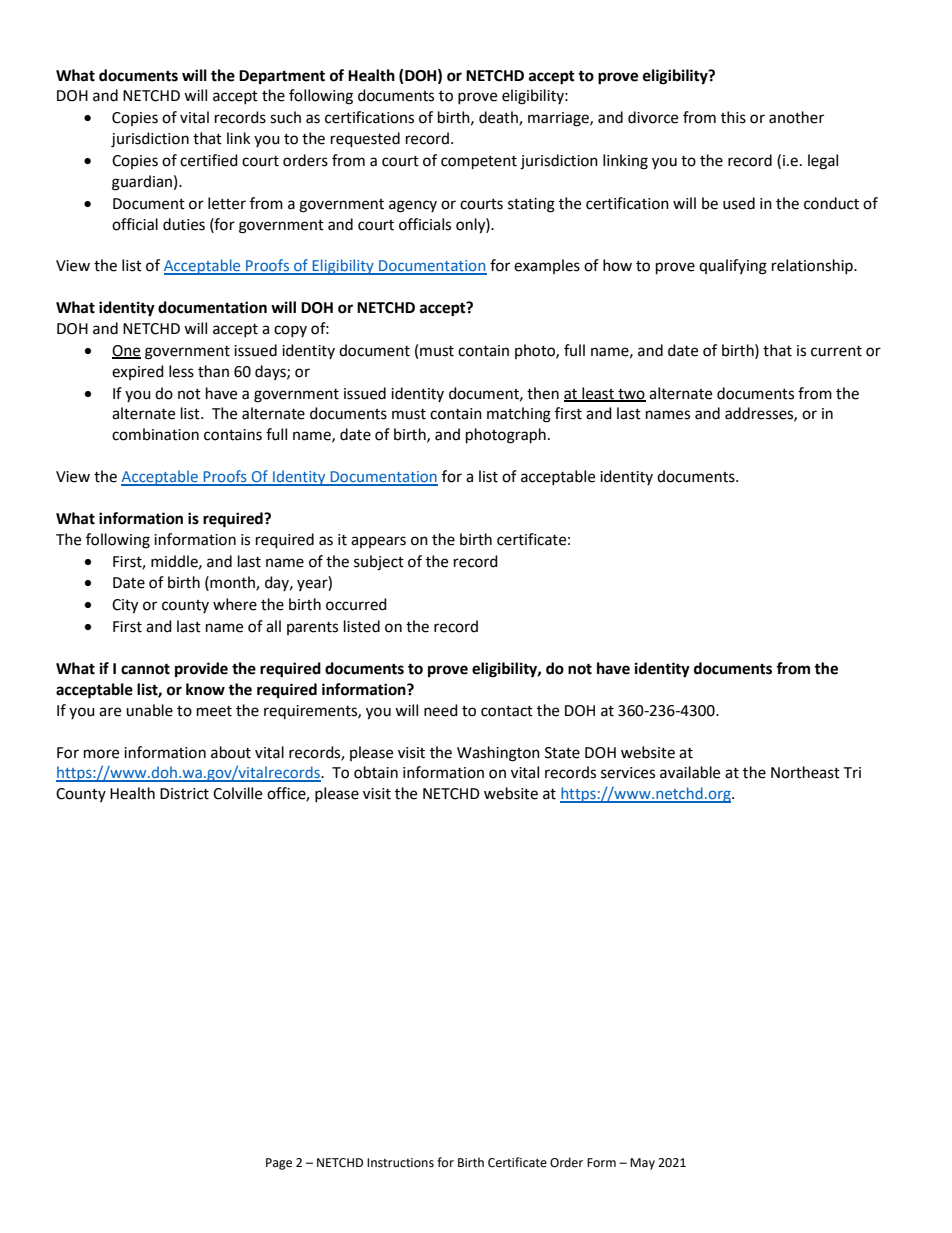 The width and height of the page is (952, 1233). I want to click on District, so click(184, 794).
